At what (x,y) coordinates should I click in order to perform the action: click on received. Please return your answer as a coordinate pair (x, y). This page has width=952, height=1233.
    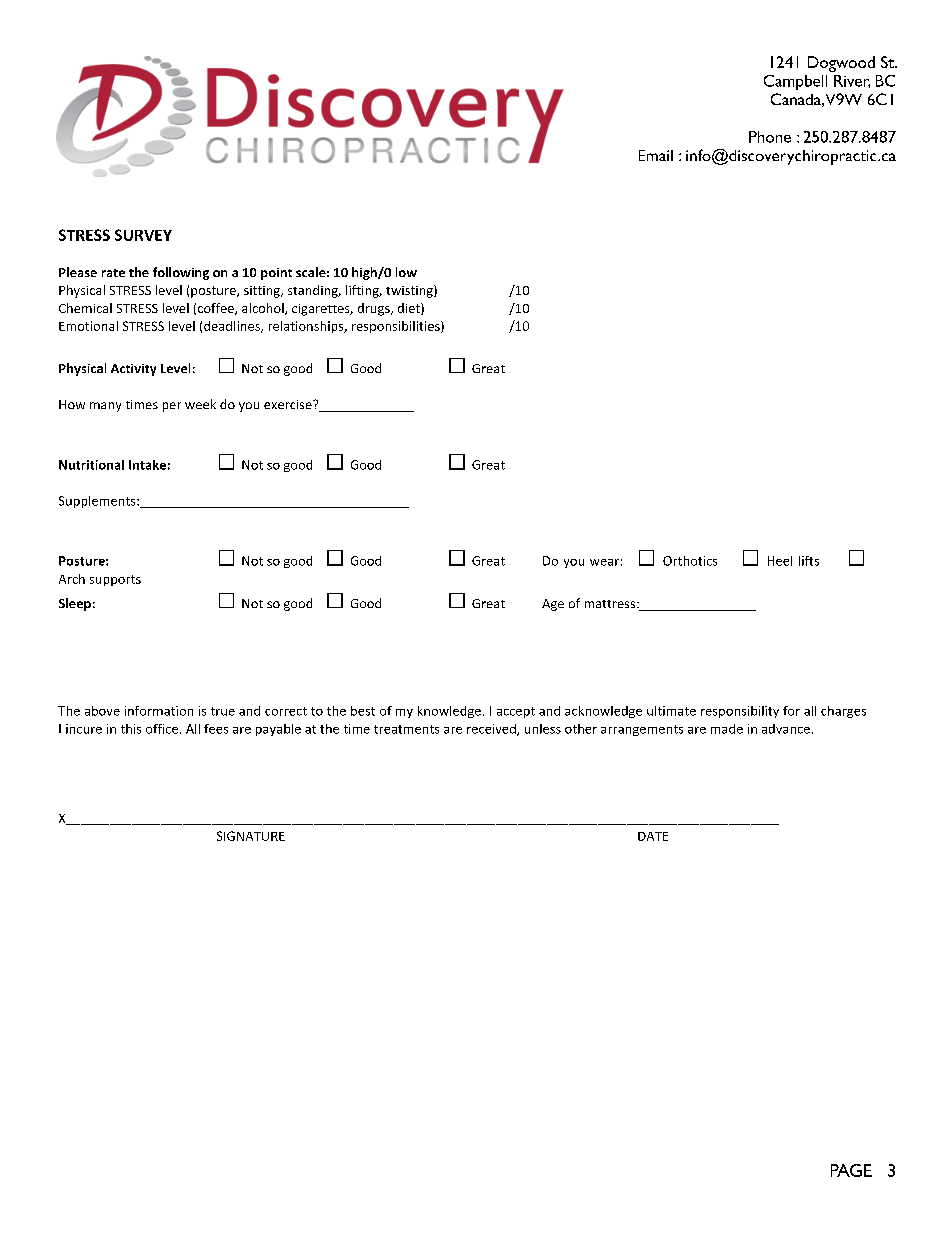
    Looking at the image, I should click on (492, 730).
